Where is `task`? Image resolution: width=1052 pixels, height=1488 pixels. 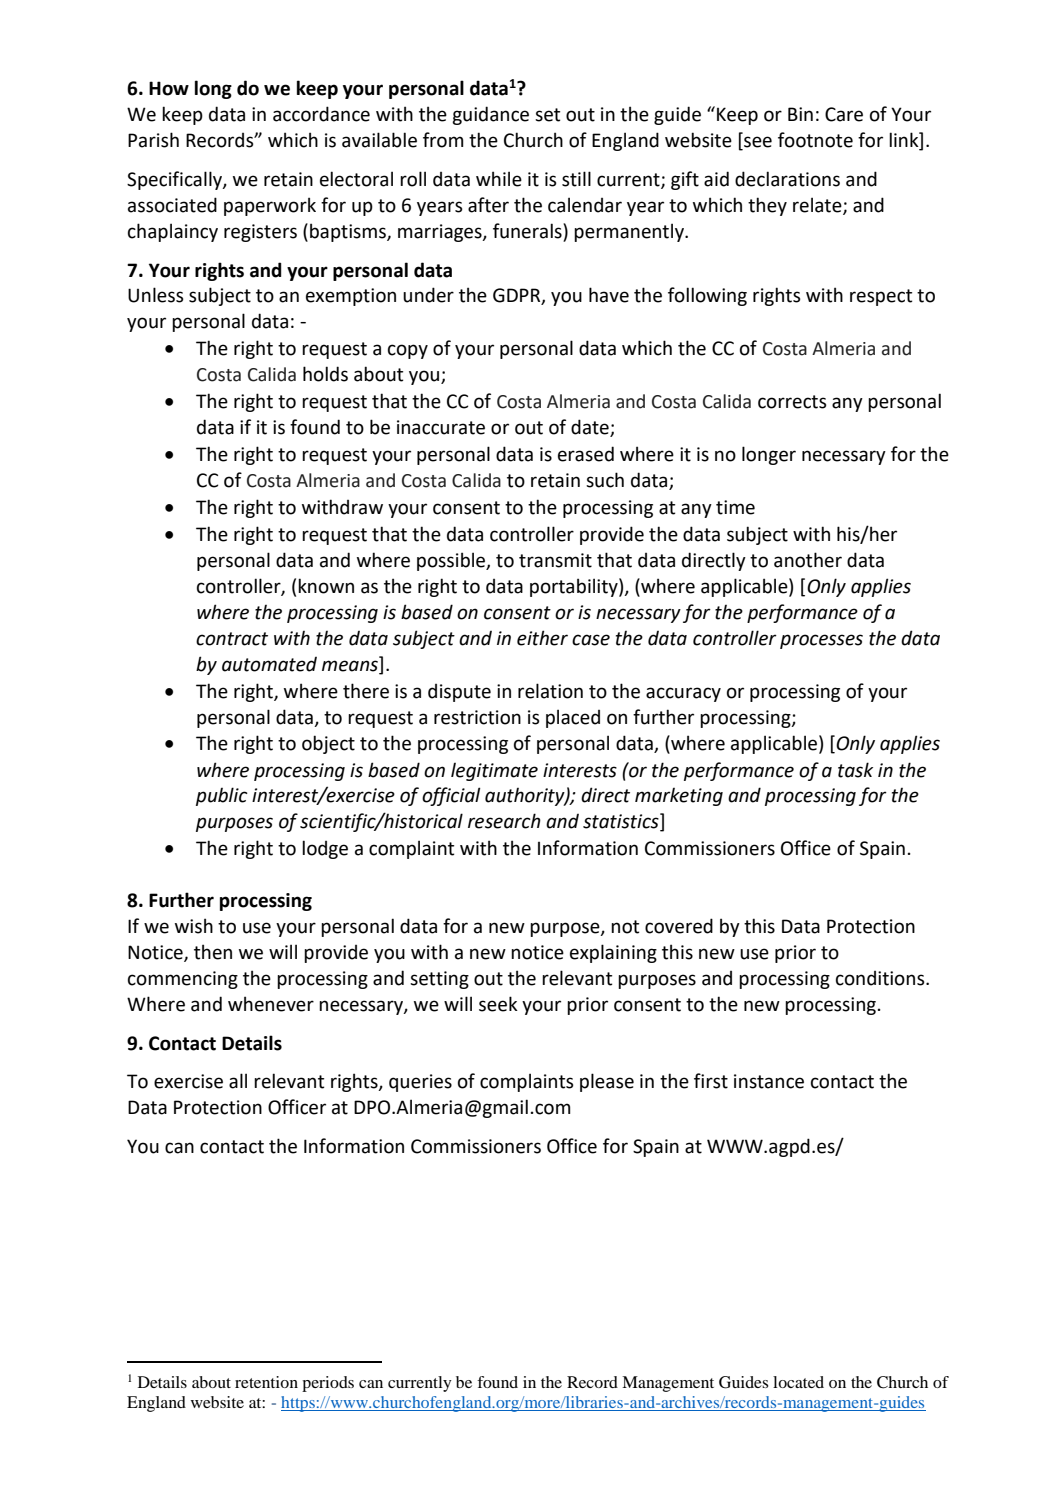 task is located at coordinates (855, 770).
